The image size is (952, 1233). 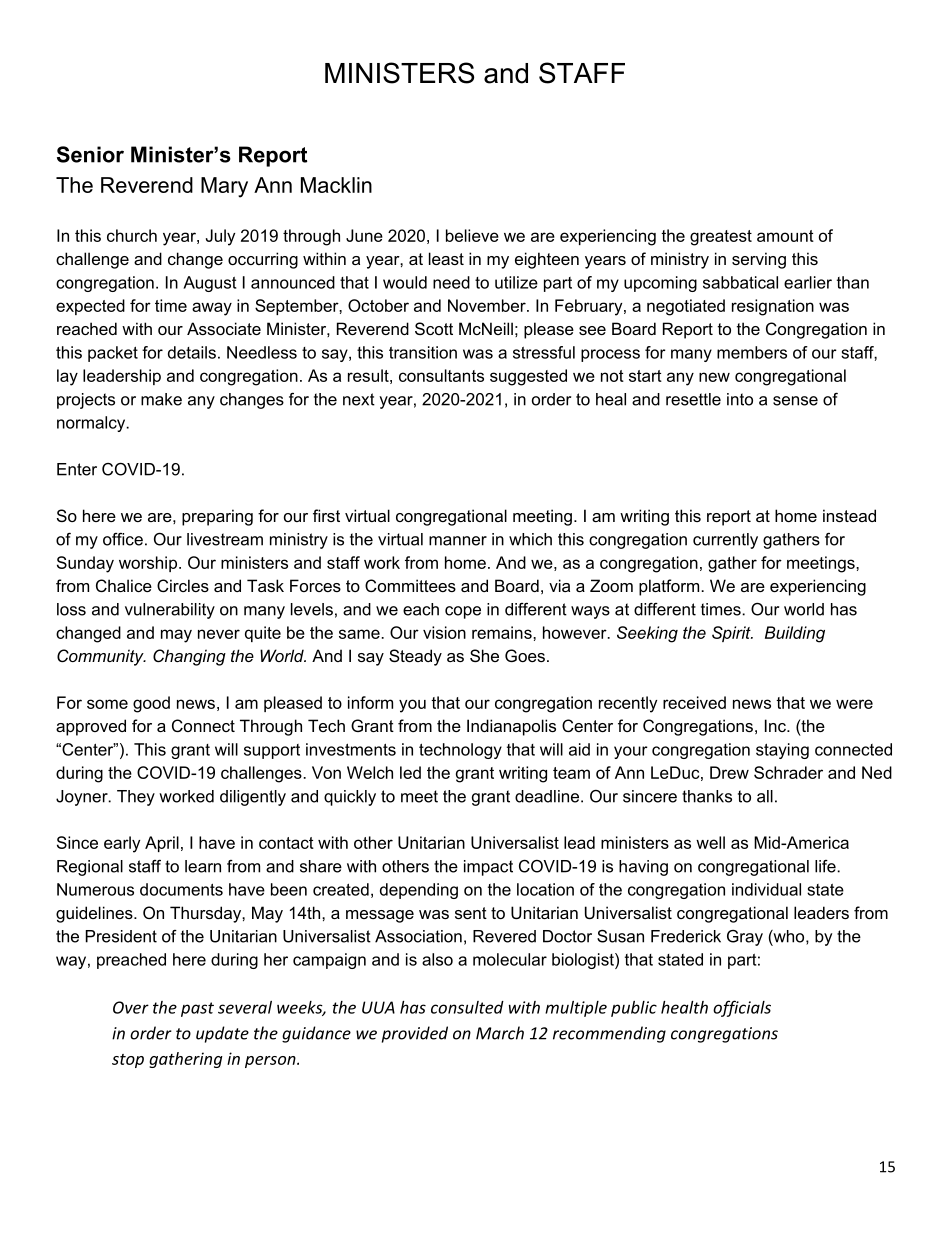 I want to click on cope, so click(x=463, y=612).
